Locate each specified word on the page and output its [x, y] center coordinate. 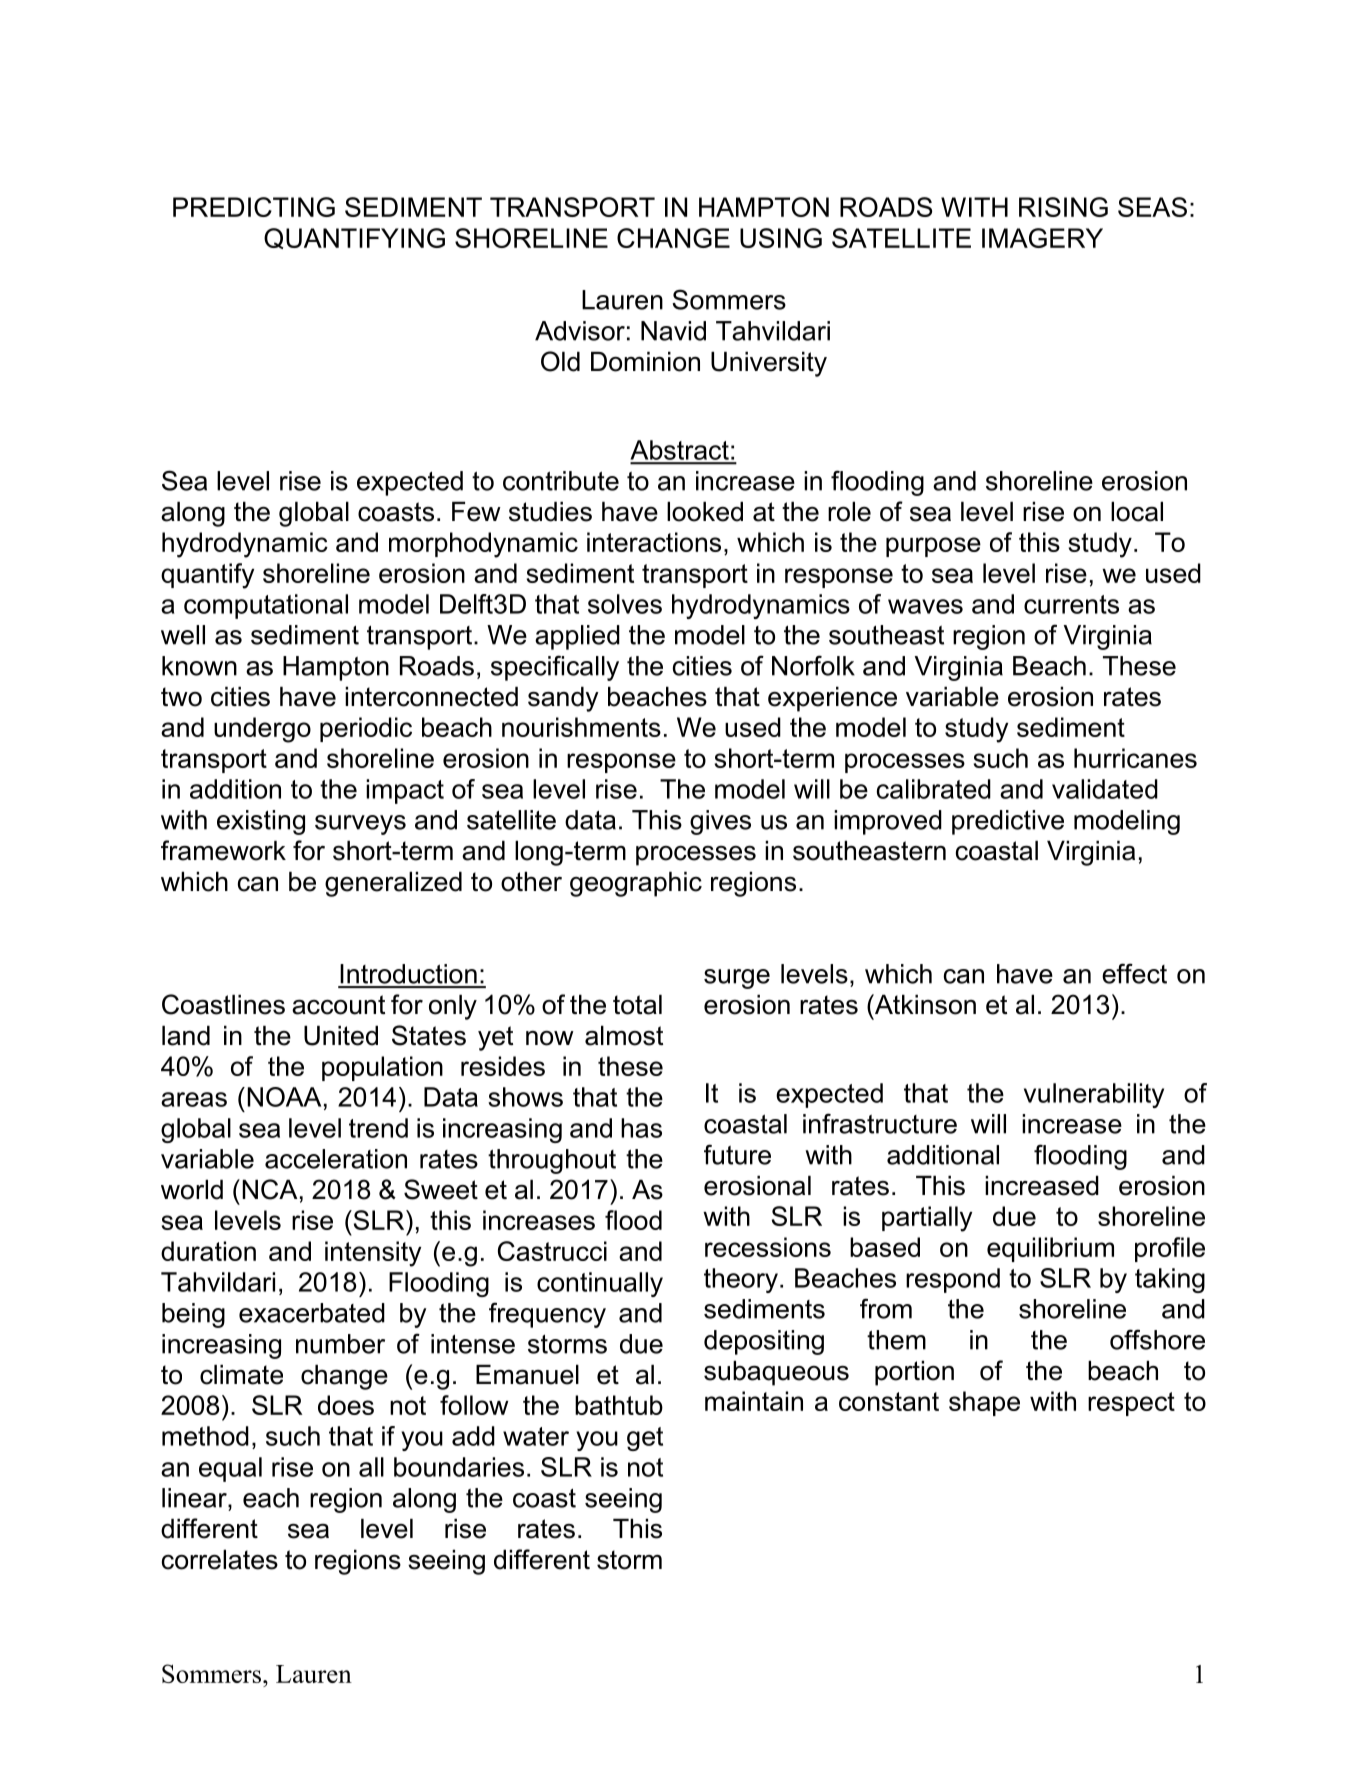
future [737, 1154]
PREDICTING [254, 207]
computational [266, 606]
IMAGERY [1042, 238]
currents [1071, 604]
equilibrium [1050, 1249]
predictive [1008, 822]
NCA [270, 1189]
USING [781, 238]
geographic [636, 884]
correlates [220, 1560]
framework [223, 850]
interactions [654, 542]
